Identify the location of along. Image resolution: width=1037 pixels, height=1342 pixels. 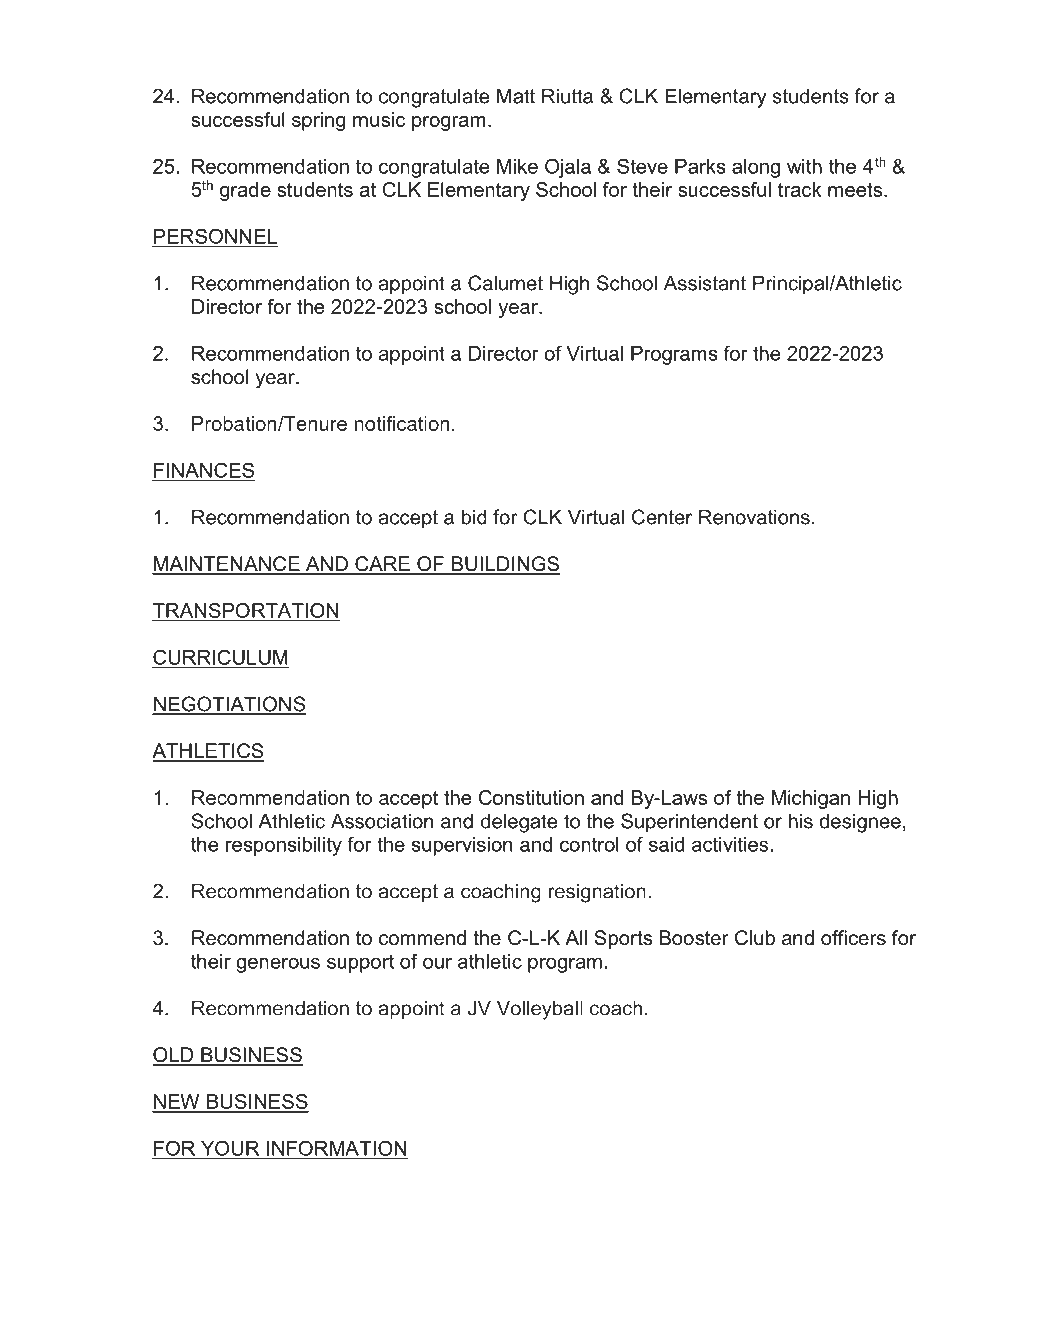
(756, 168).
